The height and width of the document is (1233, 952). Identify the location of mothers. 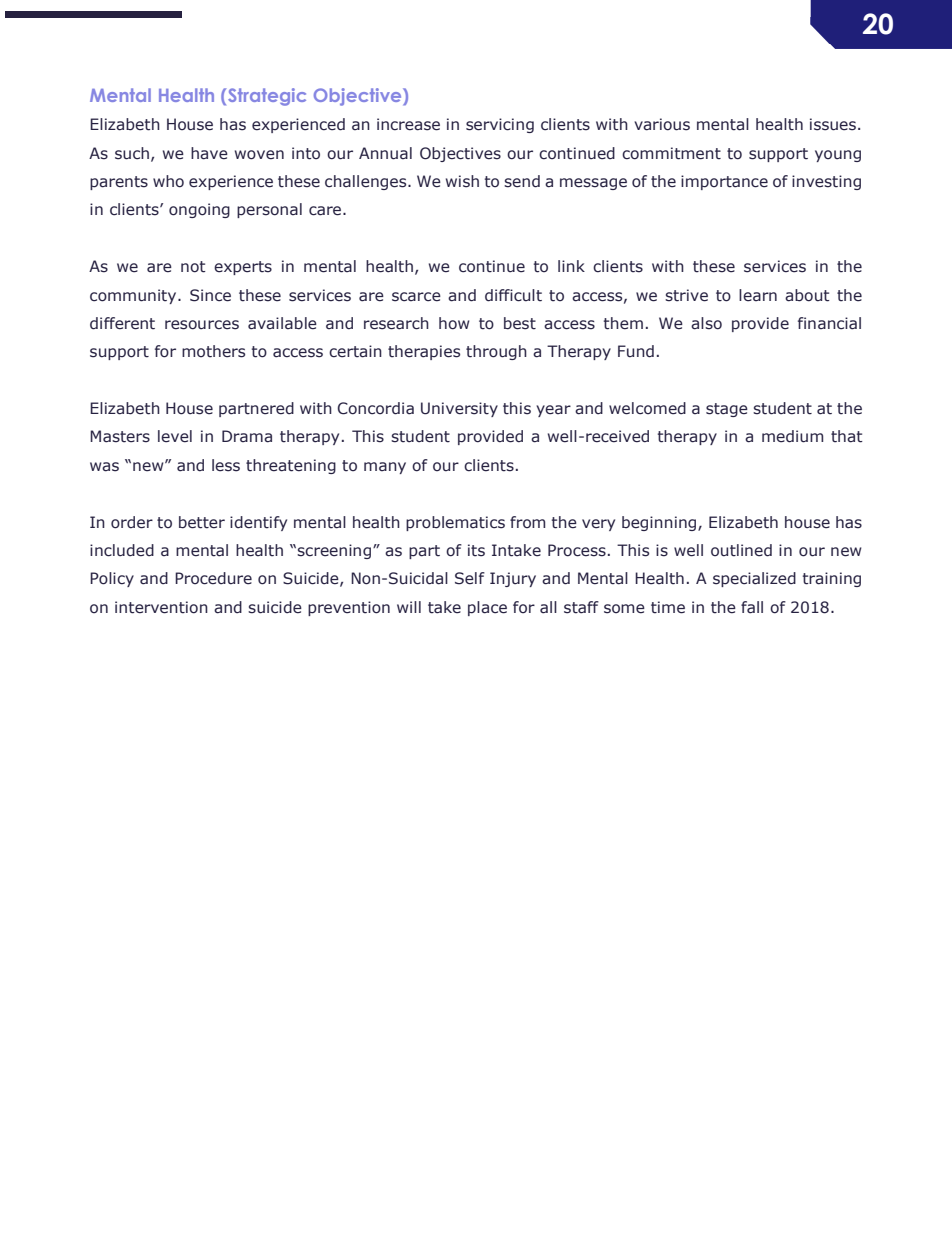
(213, 351).
